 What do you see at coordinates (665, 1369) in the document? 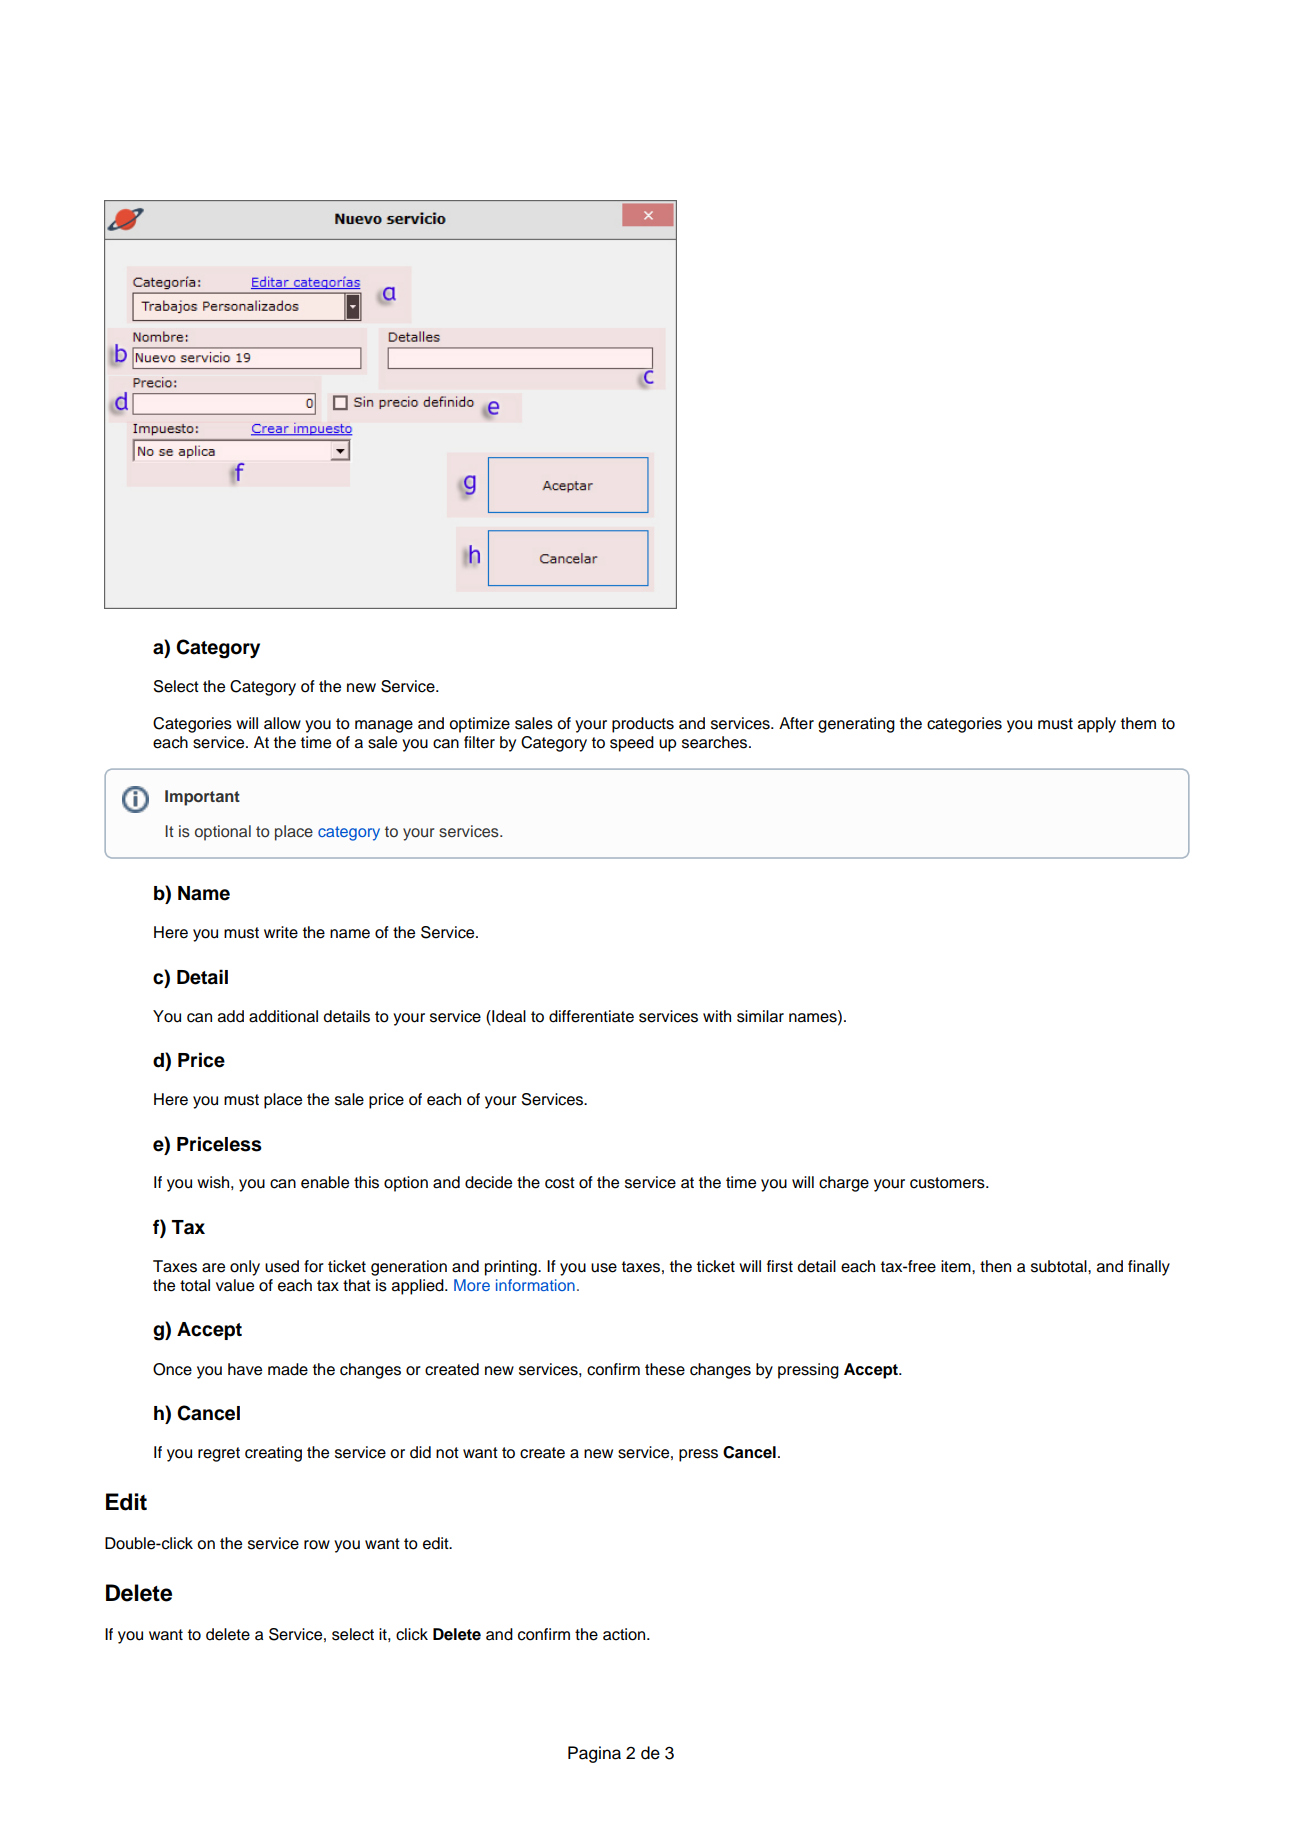
I see `these` at bounding box center [665, 1369].
